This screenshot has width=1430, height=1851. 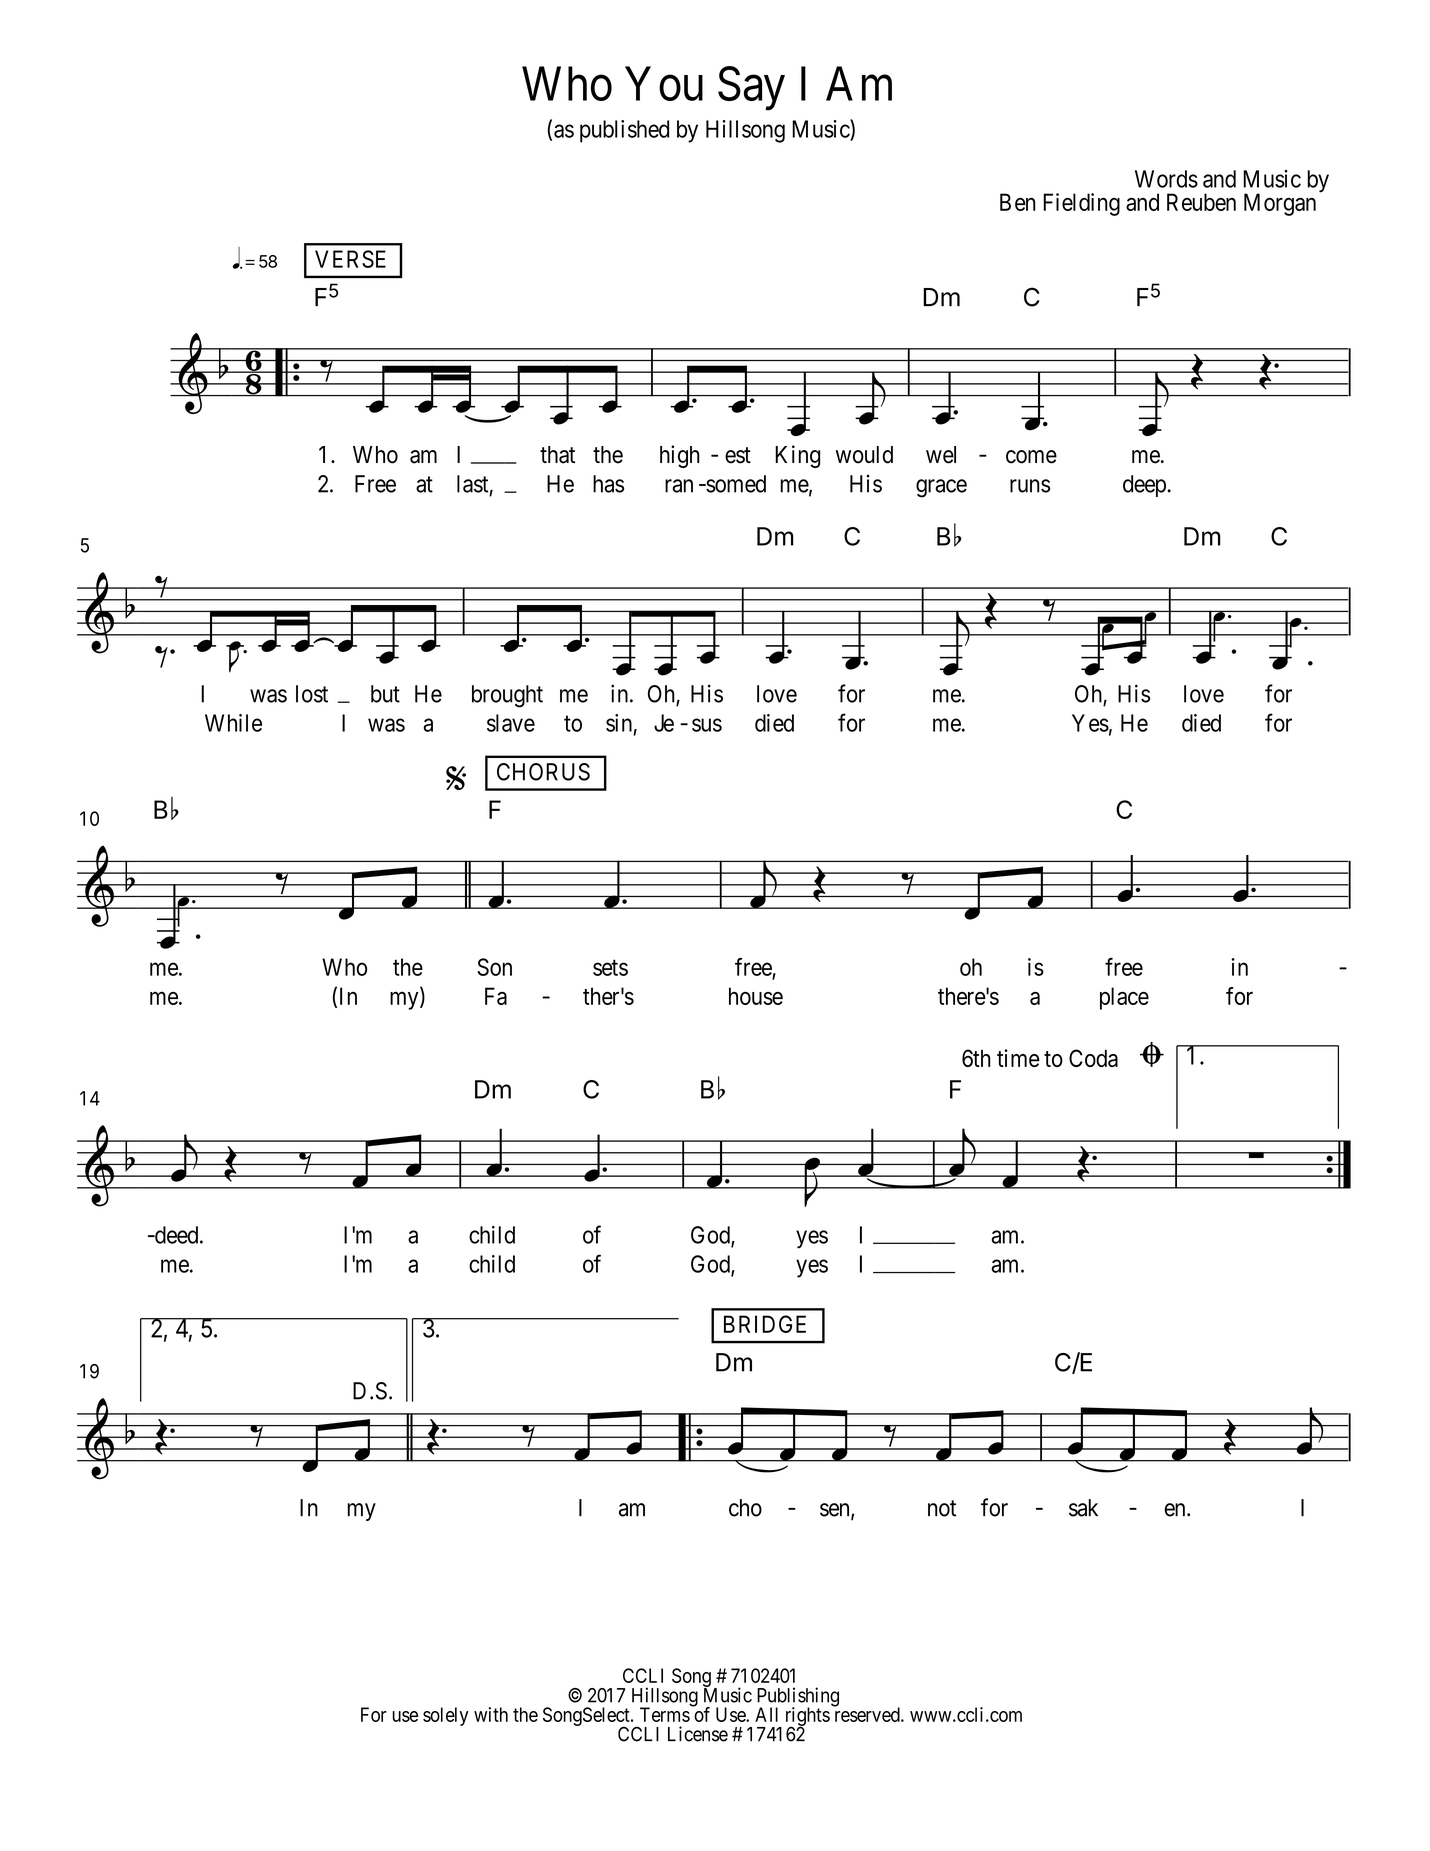 I want to click on solely, so click(x=446, y=1716).
